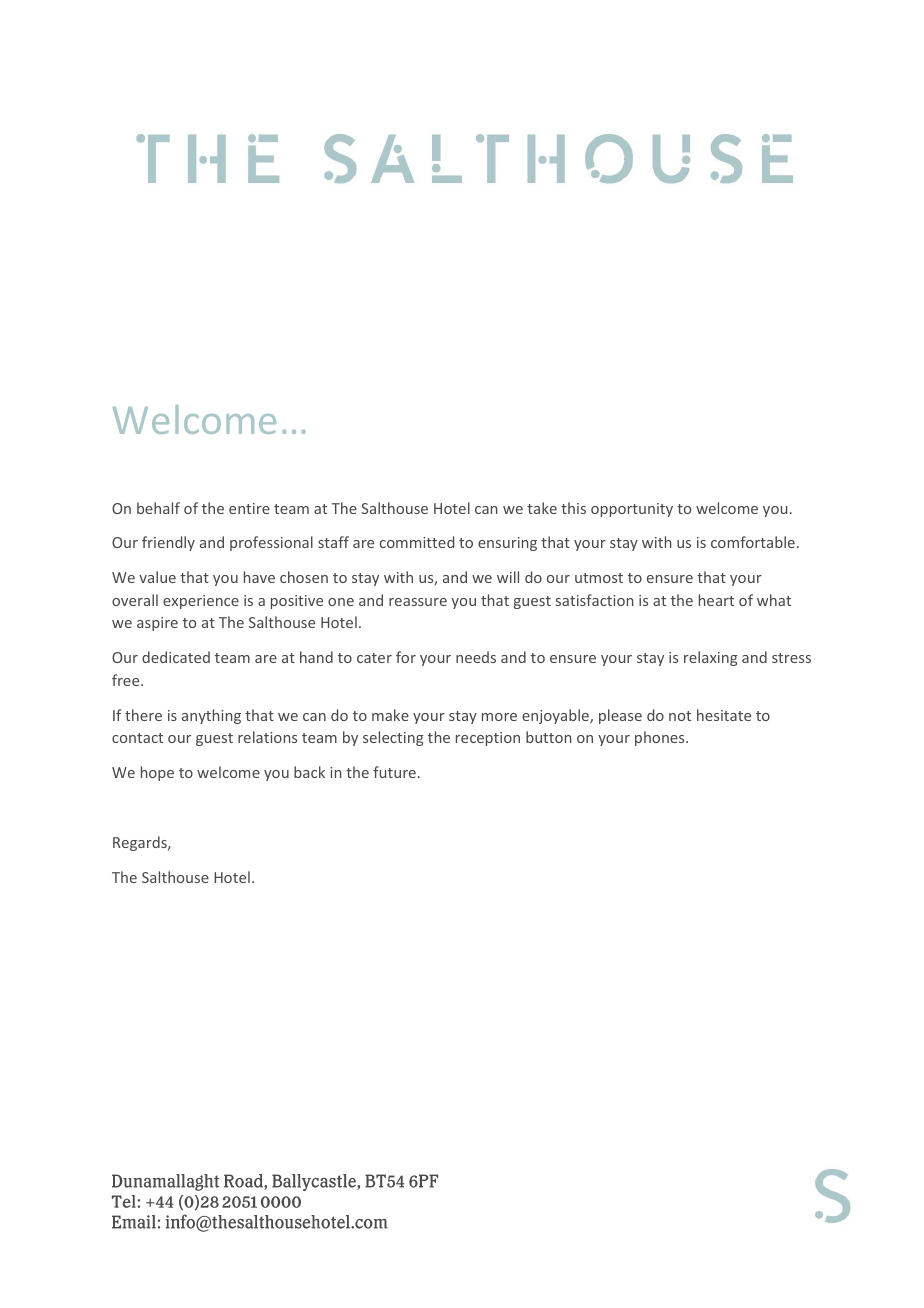  I want to click on relaxing, so click(710, 658).
